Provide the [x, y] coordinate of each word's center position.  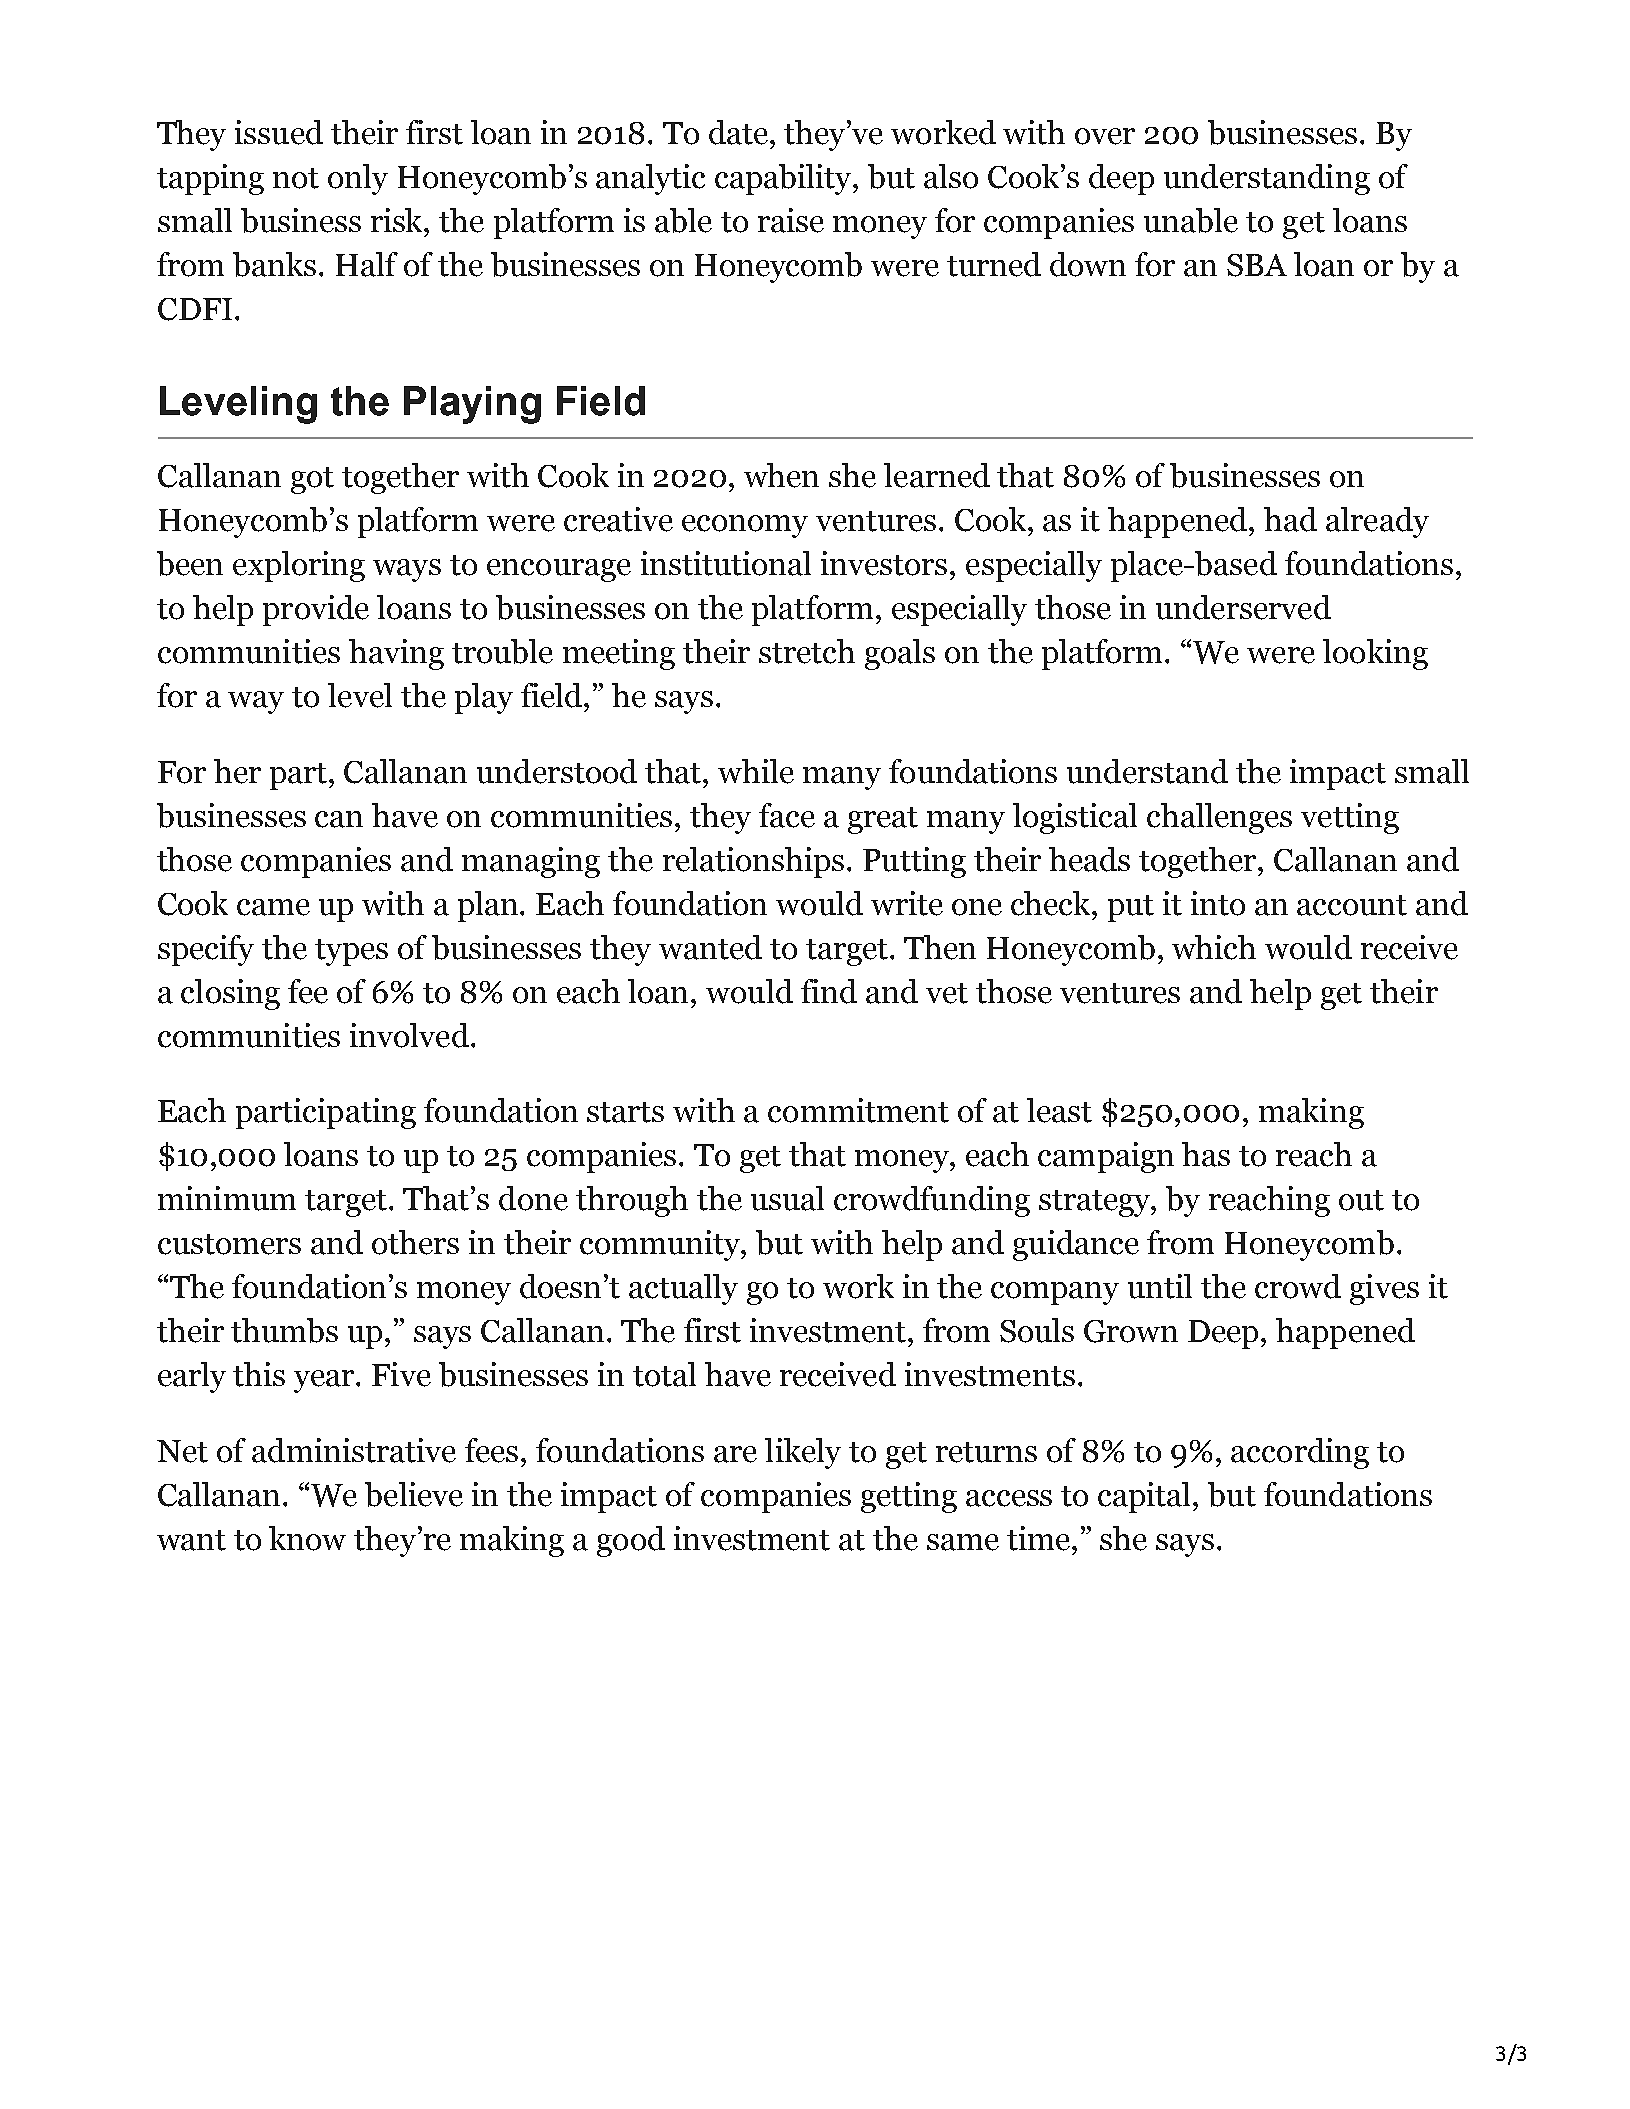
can [339, 819]
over [1105, 136]
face [787, 815]
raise [791, 220]
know [307, 1538]
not [296, 178]
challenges [1219, 818]
